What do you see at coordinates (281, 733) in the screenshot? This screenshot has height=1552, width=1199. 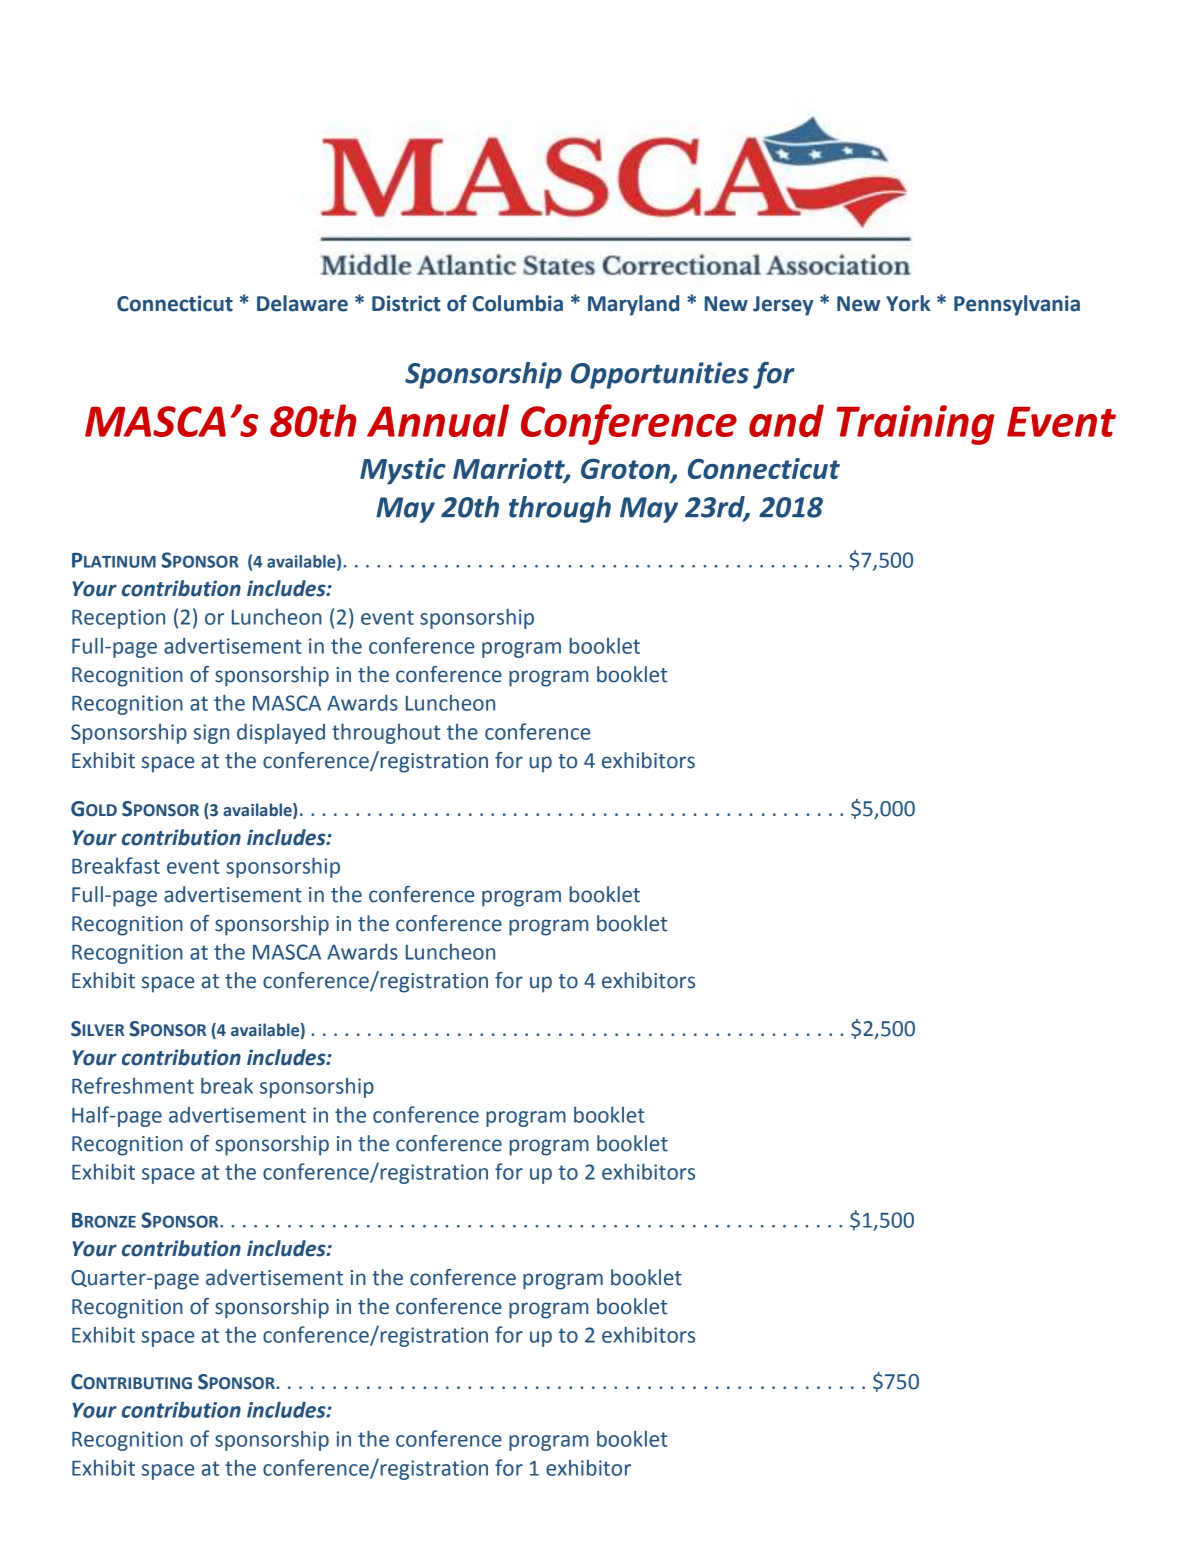 I see `displayed` at bounding box center [281, 733].
